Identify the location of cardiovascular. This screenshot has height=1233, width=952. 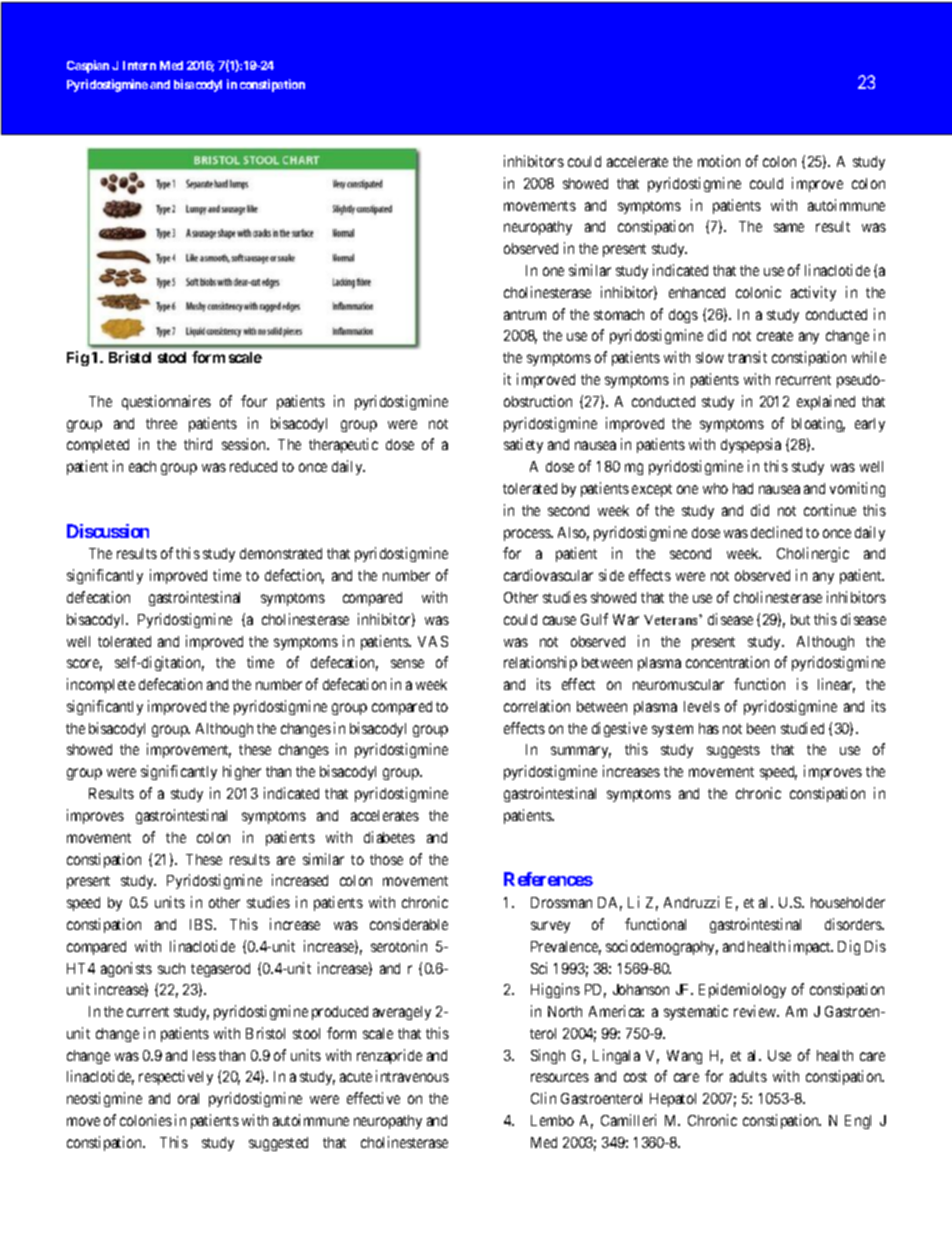
(548, 575).
